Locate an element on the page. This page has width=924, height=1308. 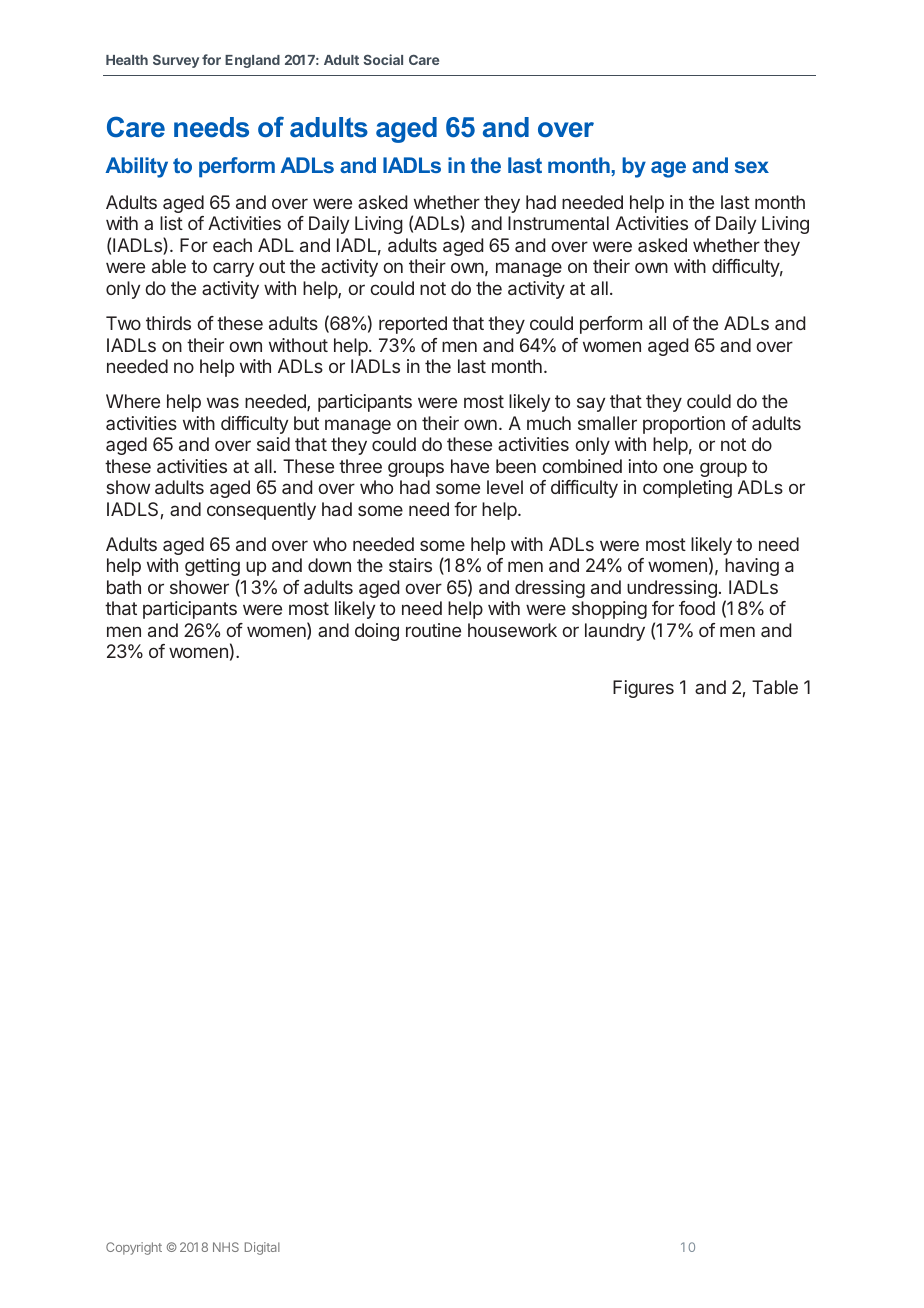
Digital is located at coordinates (262, 1248).
